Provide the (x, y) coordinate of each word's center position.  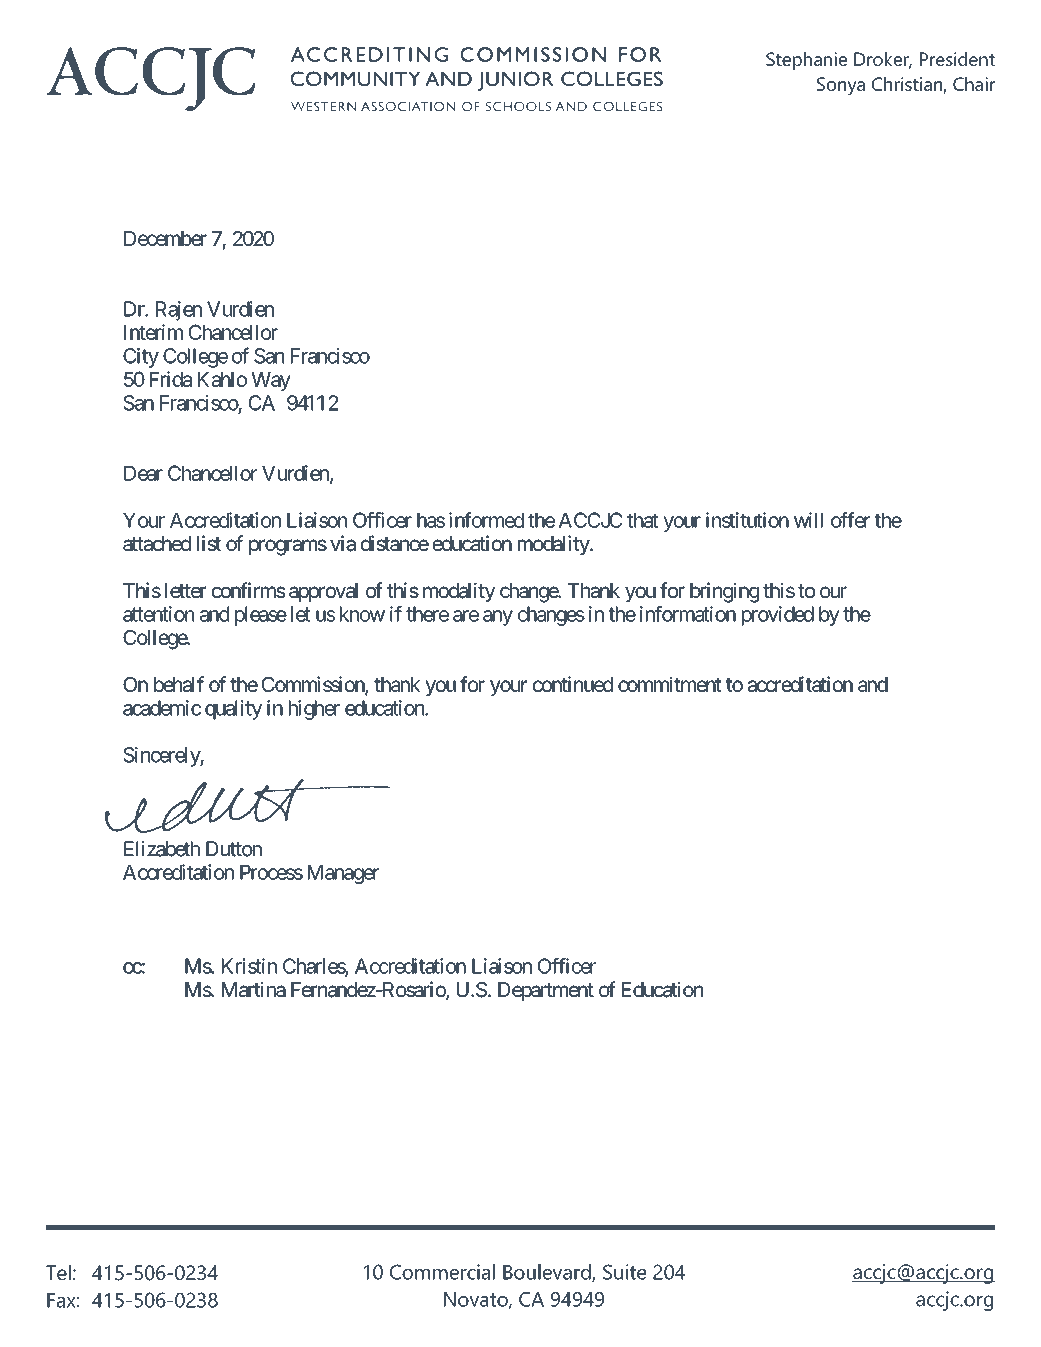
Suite (624, 1272)
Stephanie (806, 61)
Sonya (841, 86)
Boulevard (548, 1273)
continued (573, 684)
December (165, 238)
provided (778, 616)
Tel (58, 1272)
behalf (179, 684)
